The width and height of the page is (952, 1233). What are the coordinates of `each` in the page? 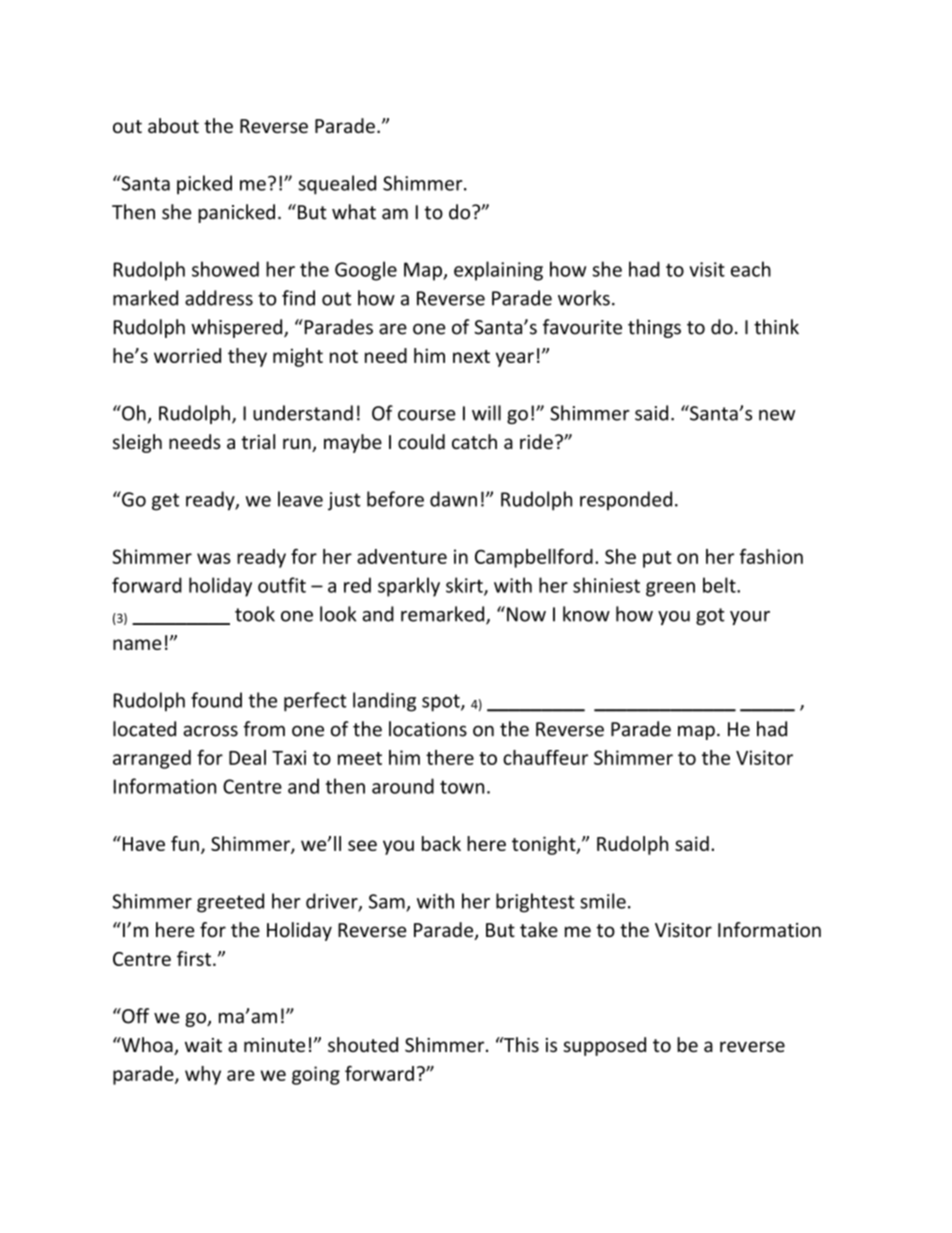 It's located at (751, 269).
